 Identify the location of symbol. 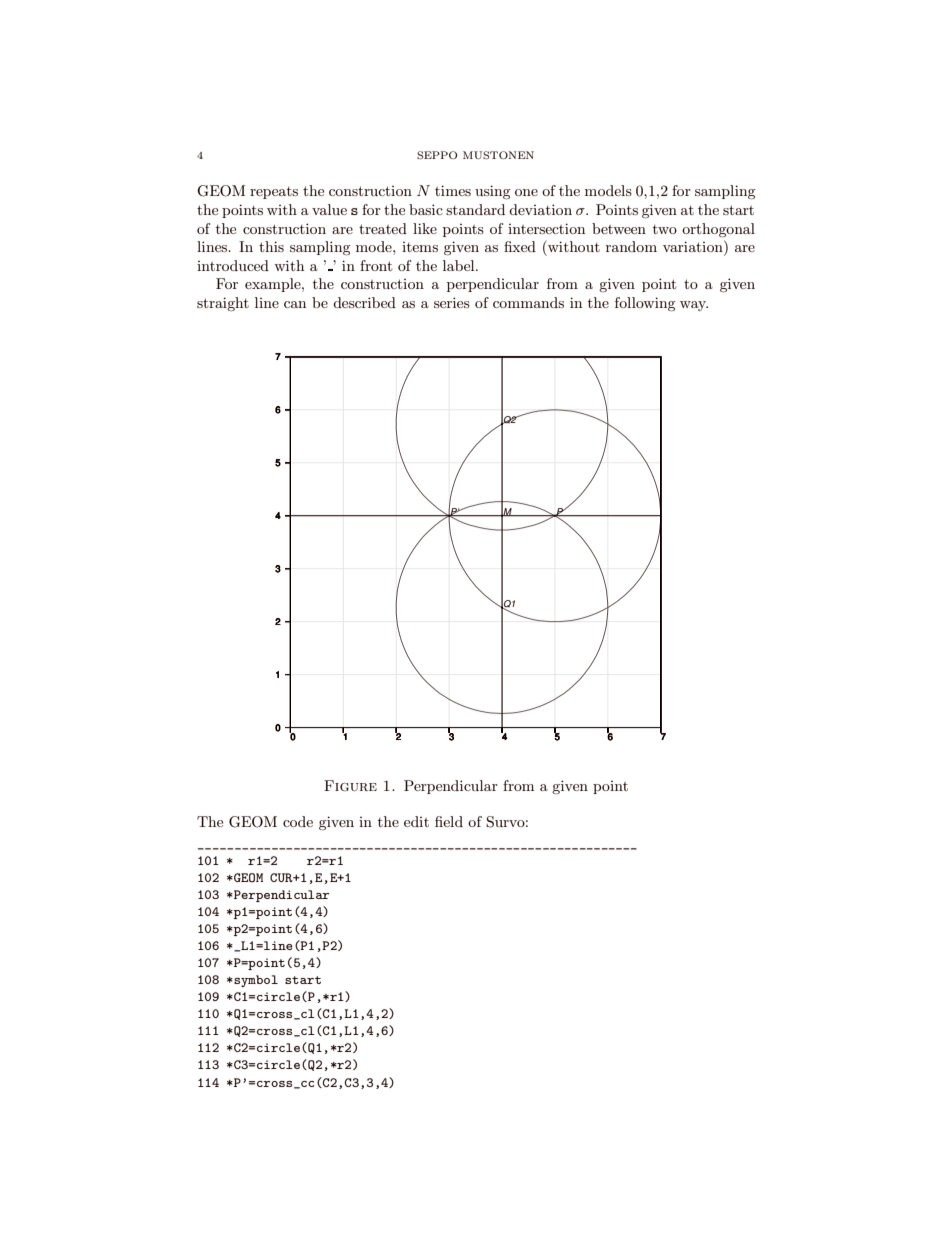
(255, 981).
